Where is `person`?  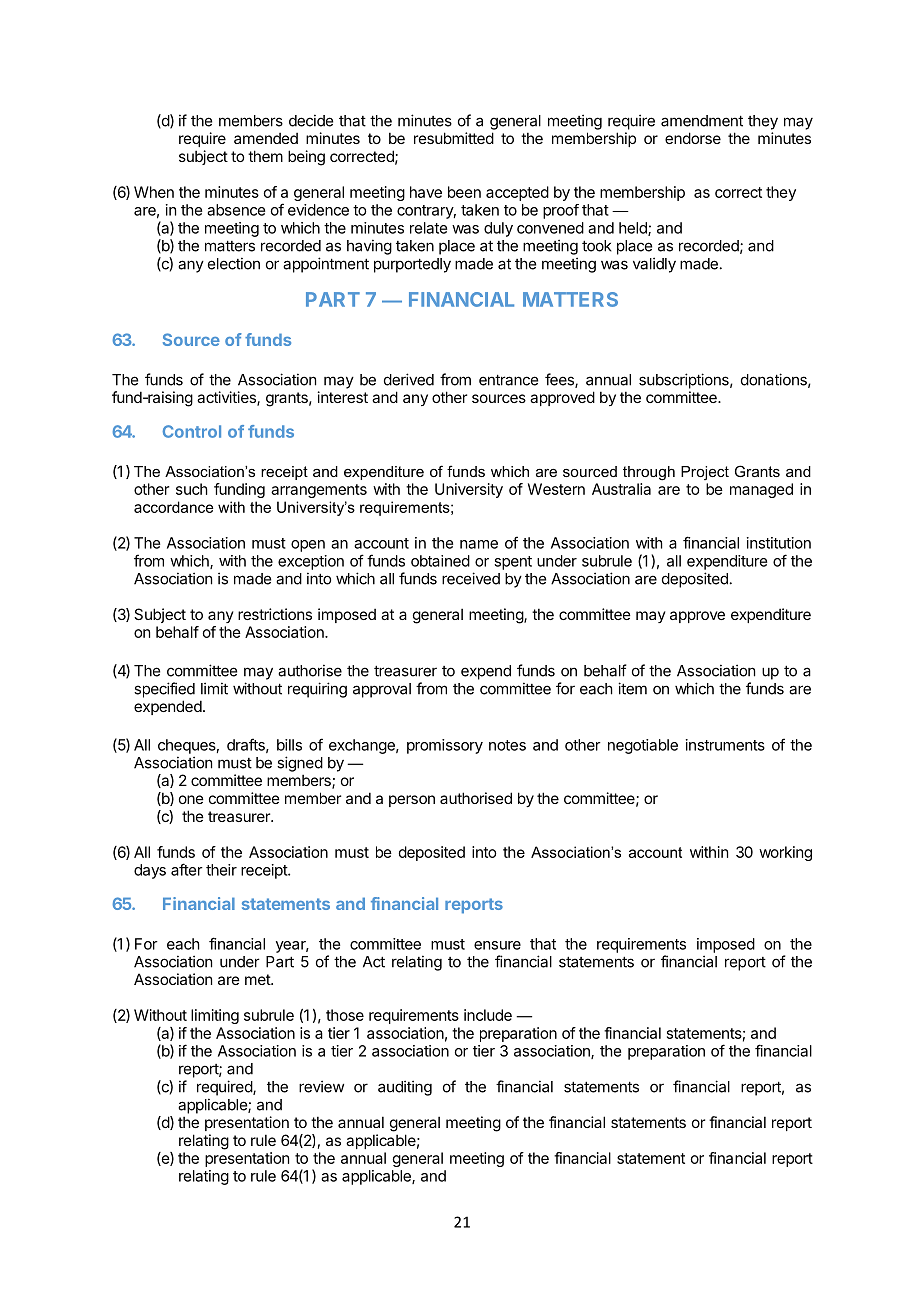
person is located at coordinates (412, 801).
